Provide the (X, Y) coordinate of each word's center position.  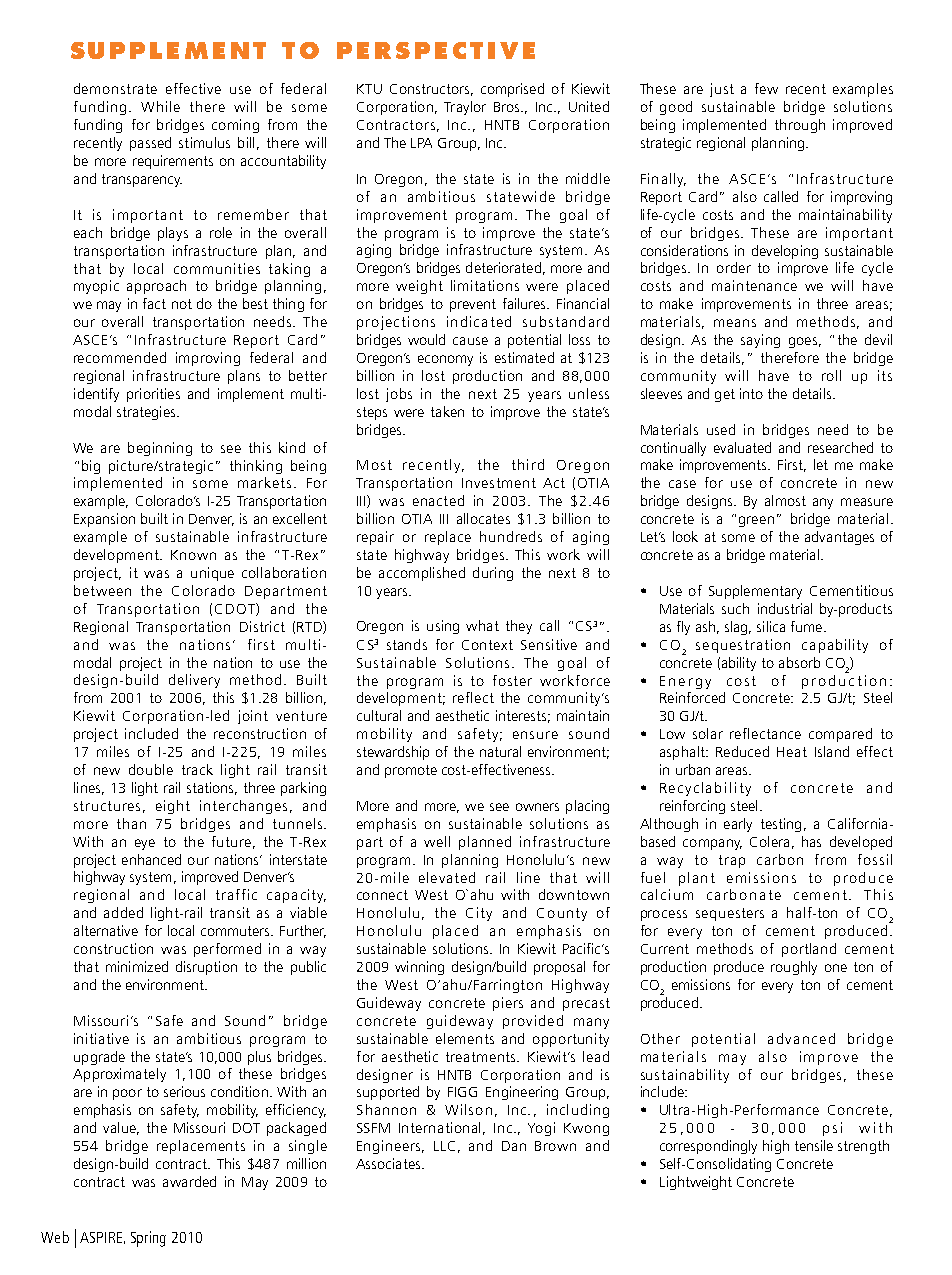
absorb (799, 662)
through (800, 126)
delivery (194, 681)
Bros (508, 107)
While (160, 106)
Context (487, 645)
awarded (189, 1181)
